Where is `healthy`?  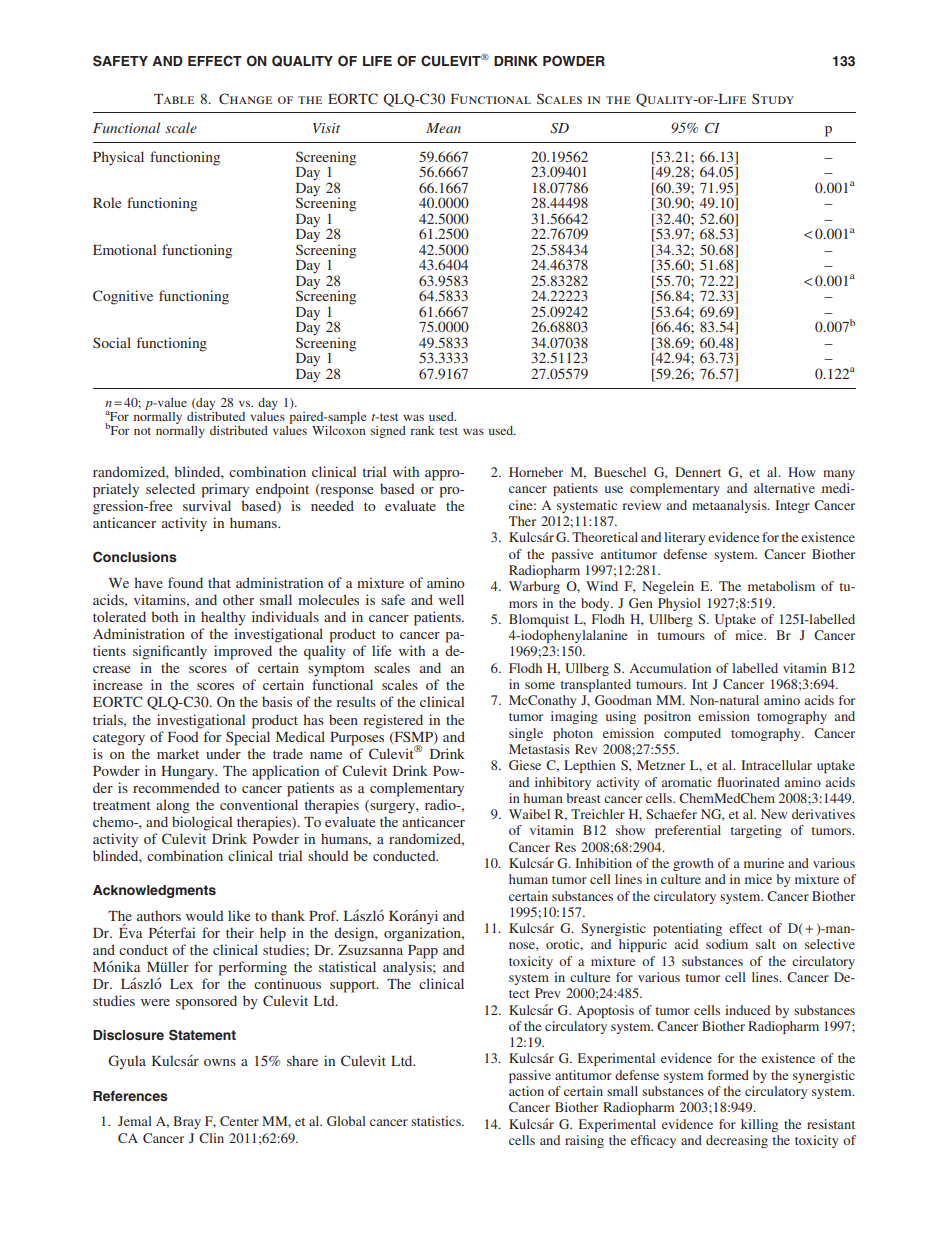
healthy is located at coordinates (223, 618).
